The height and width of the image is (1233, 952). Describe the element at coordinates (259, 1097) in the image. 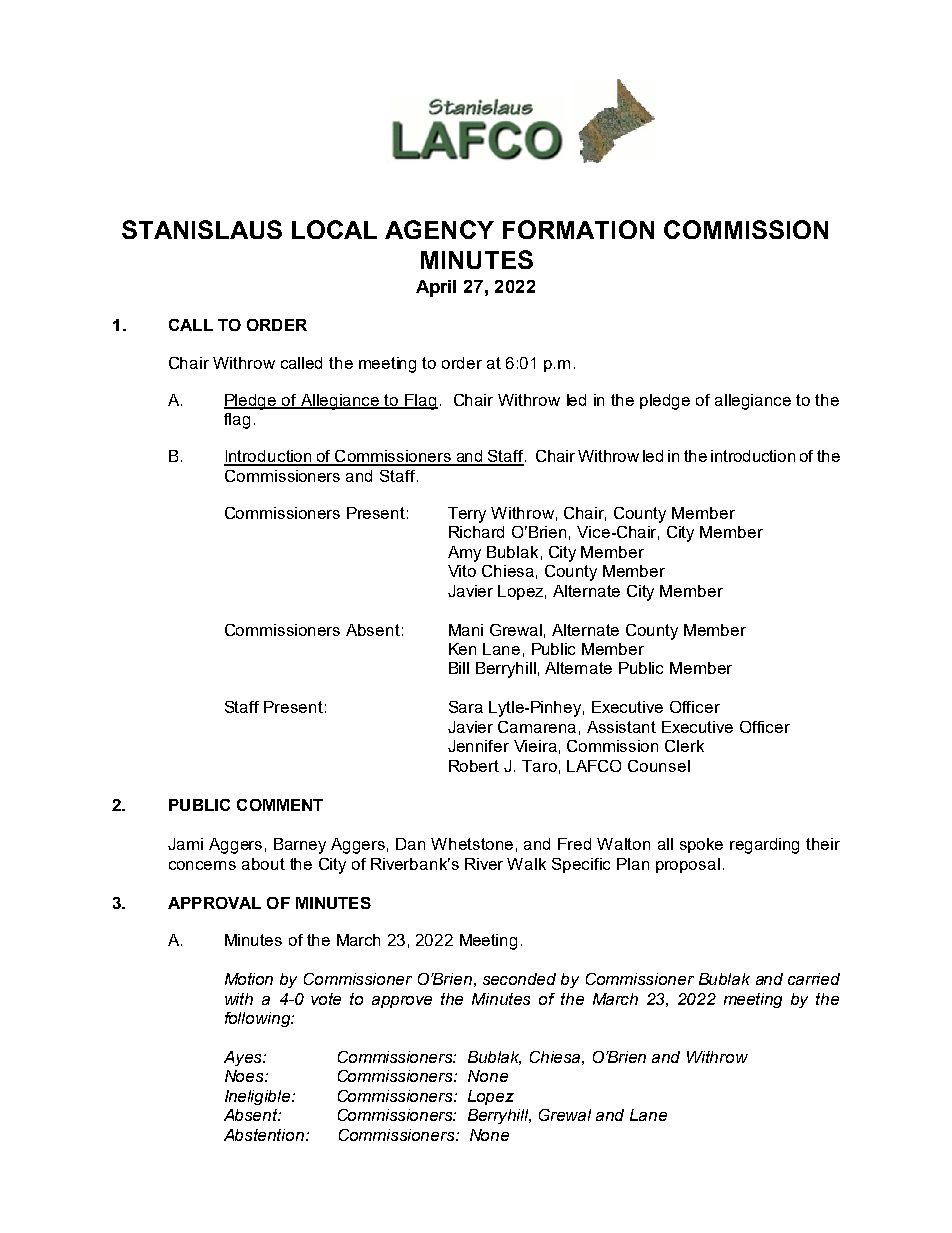

I see `Ineligible` at that location.
